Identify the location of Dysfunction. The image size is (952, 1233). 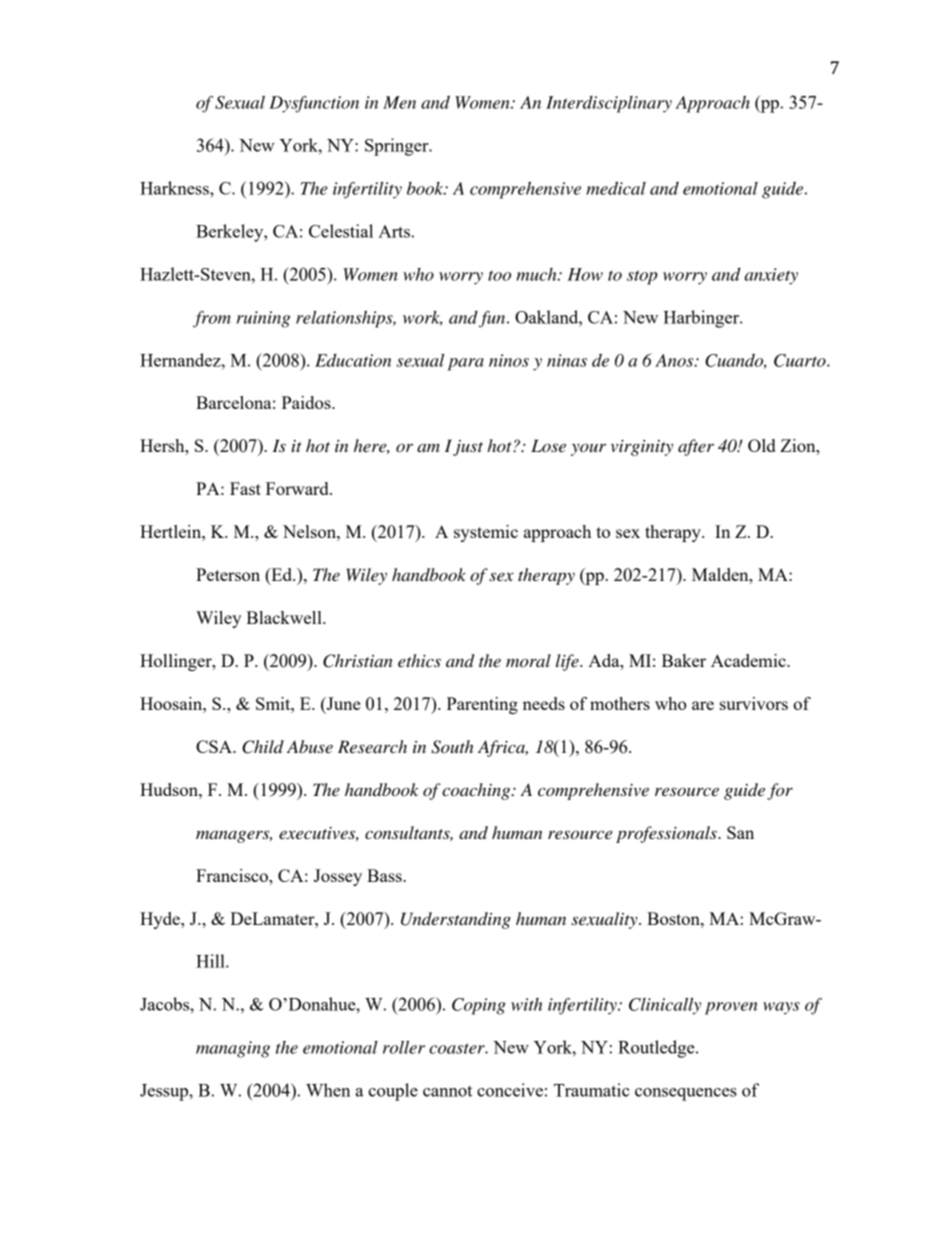
(314, 104).
